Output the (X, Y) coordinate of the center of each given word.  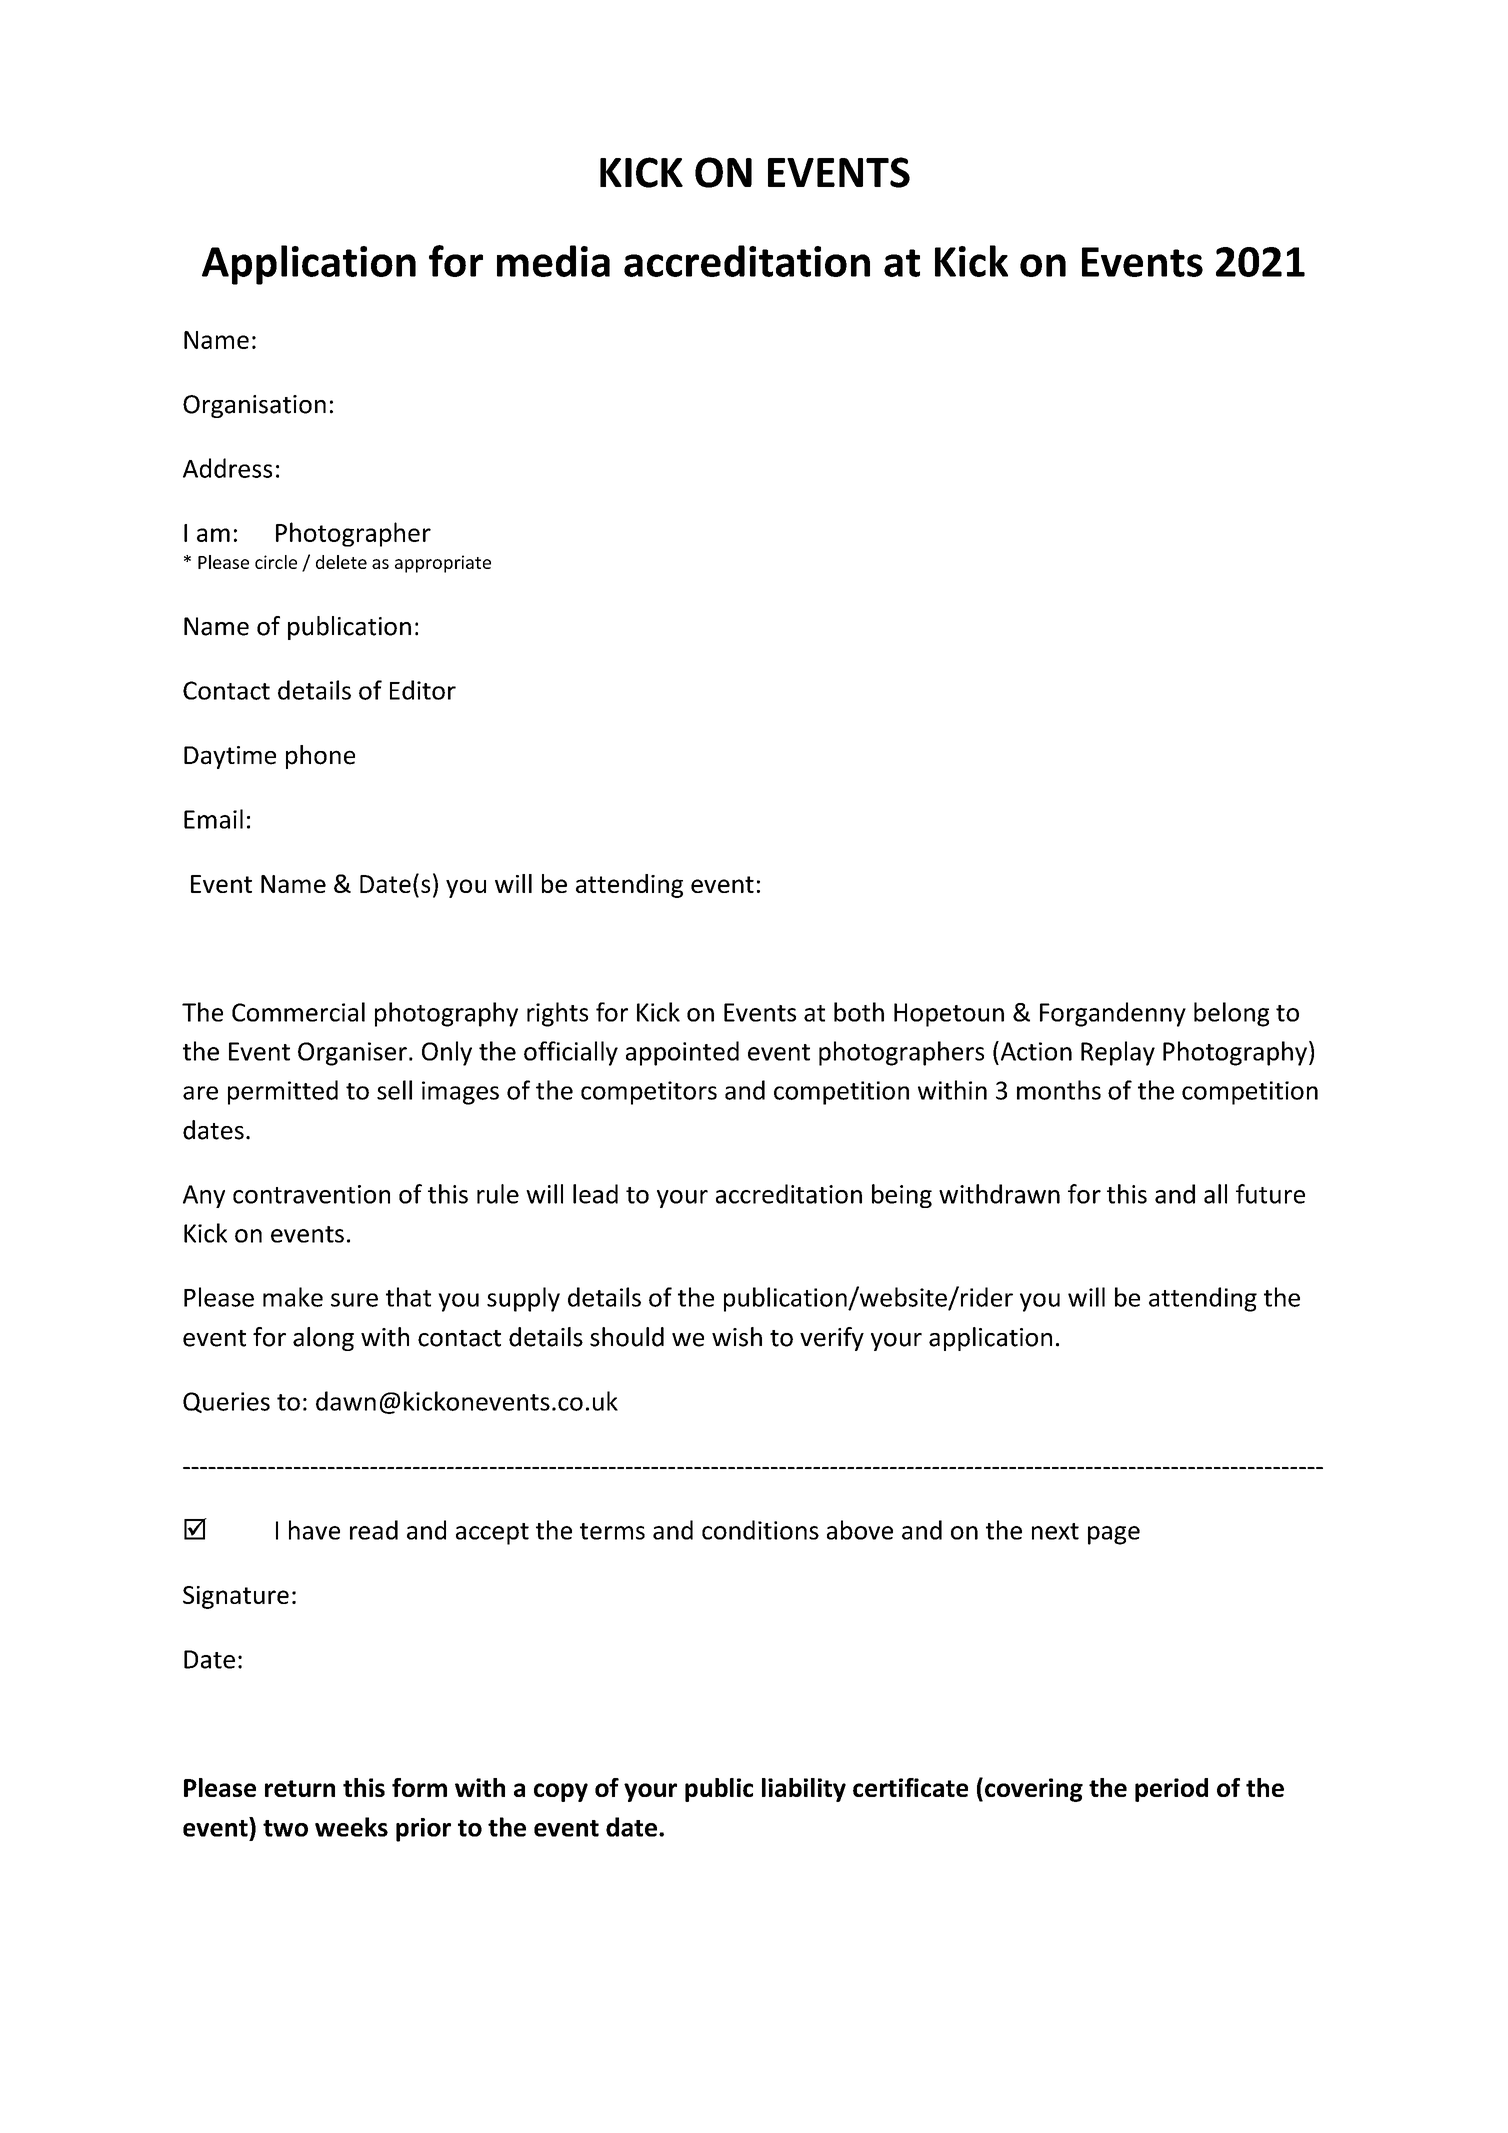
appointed (682, 1053)
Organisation (254, 406)
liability (804, 1790)
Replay (1118, 1053)
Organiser (352, 1054)
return (300, 1788)
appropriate (443, 564)
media (553, 261)
